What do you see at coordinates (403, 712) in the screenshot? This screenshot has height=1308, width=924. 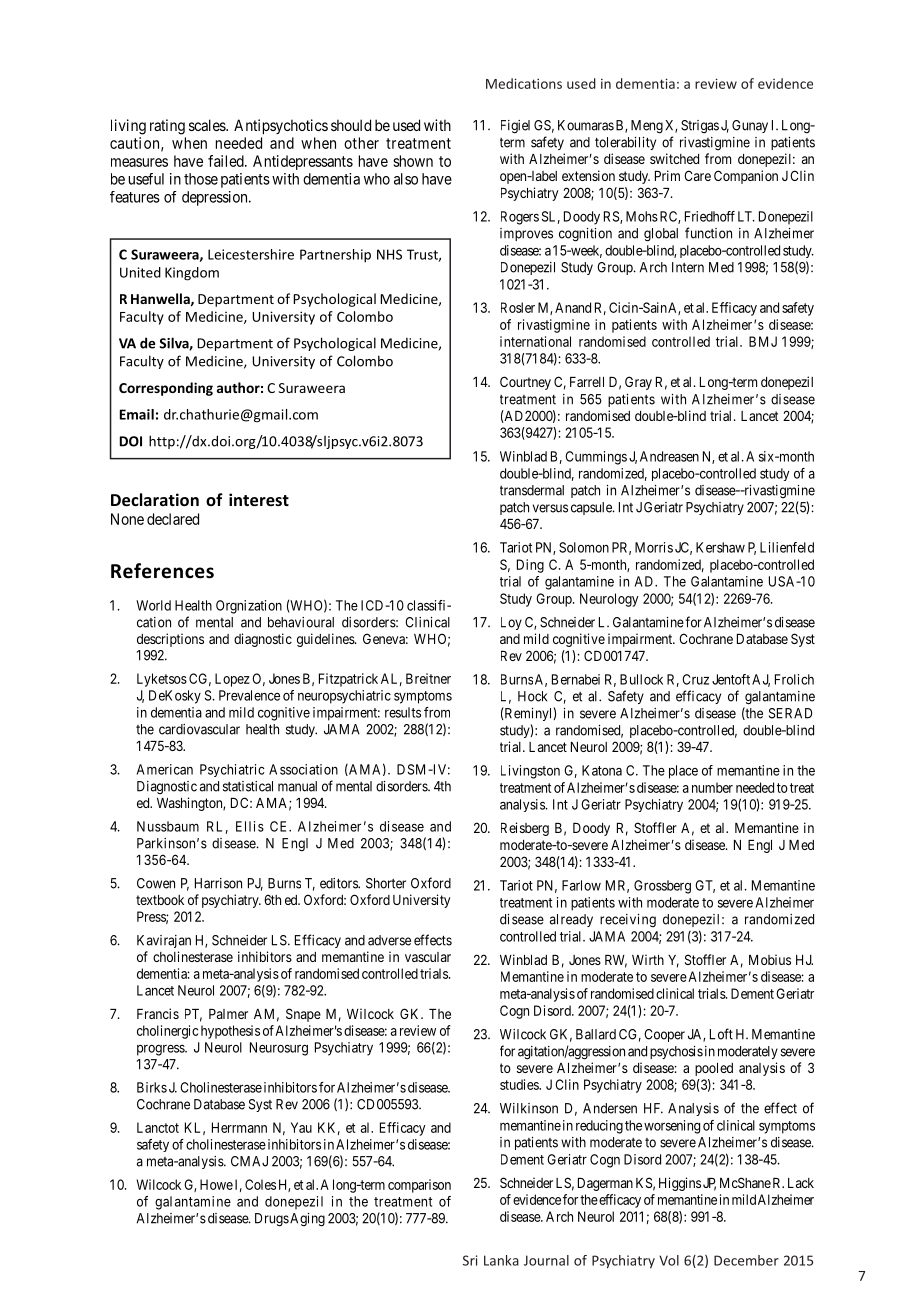 I see `results` at bounding box center [403, 712].
